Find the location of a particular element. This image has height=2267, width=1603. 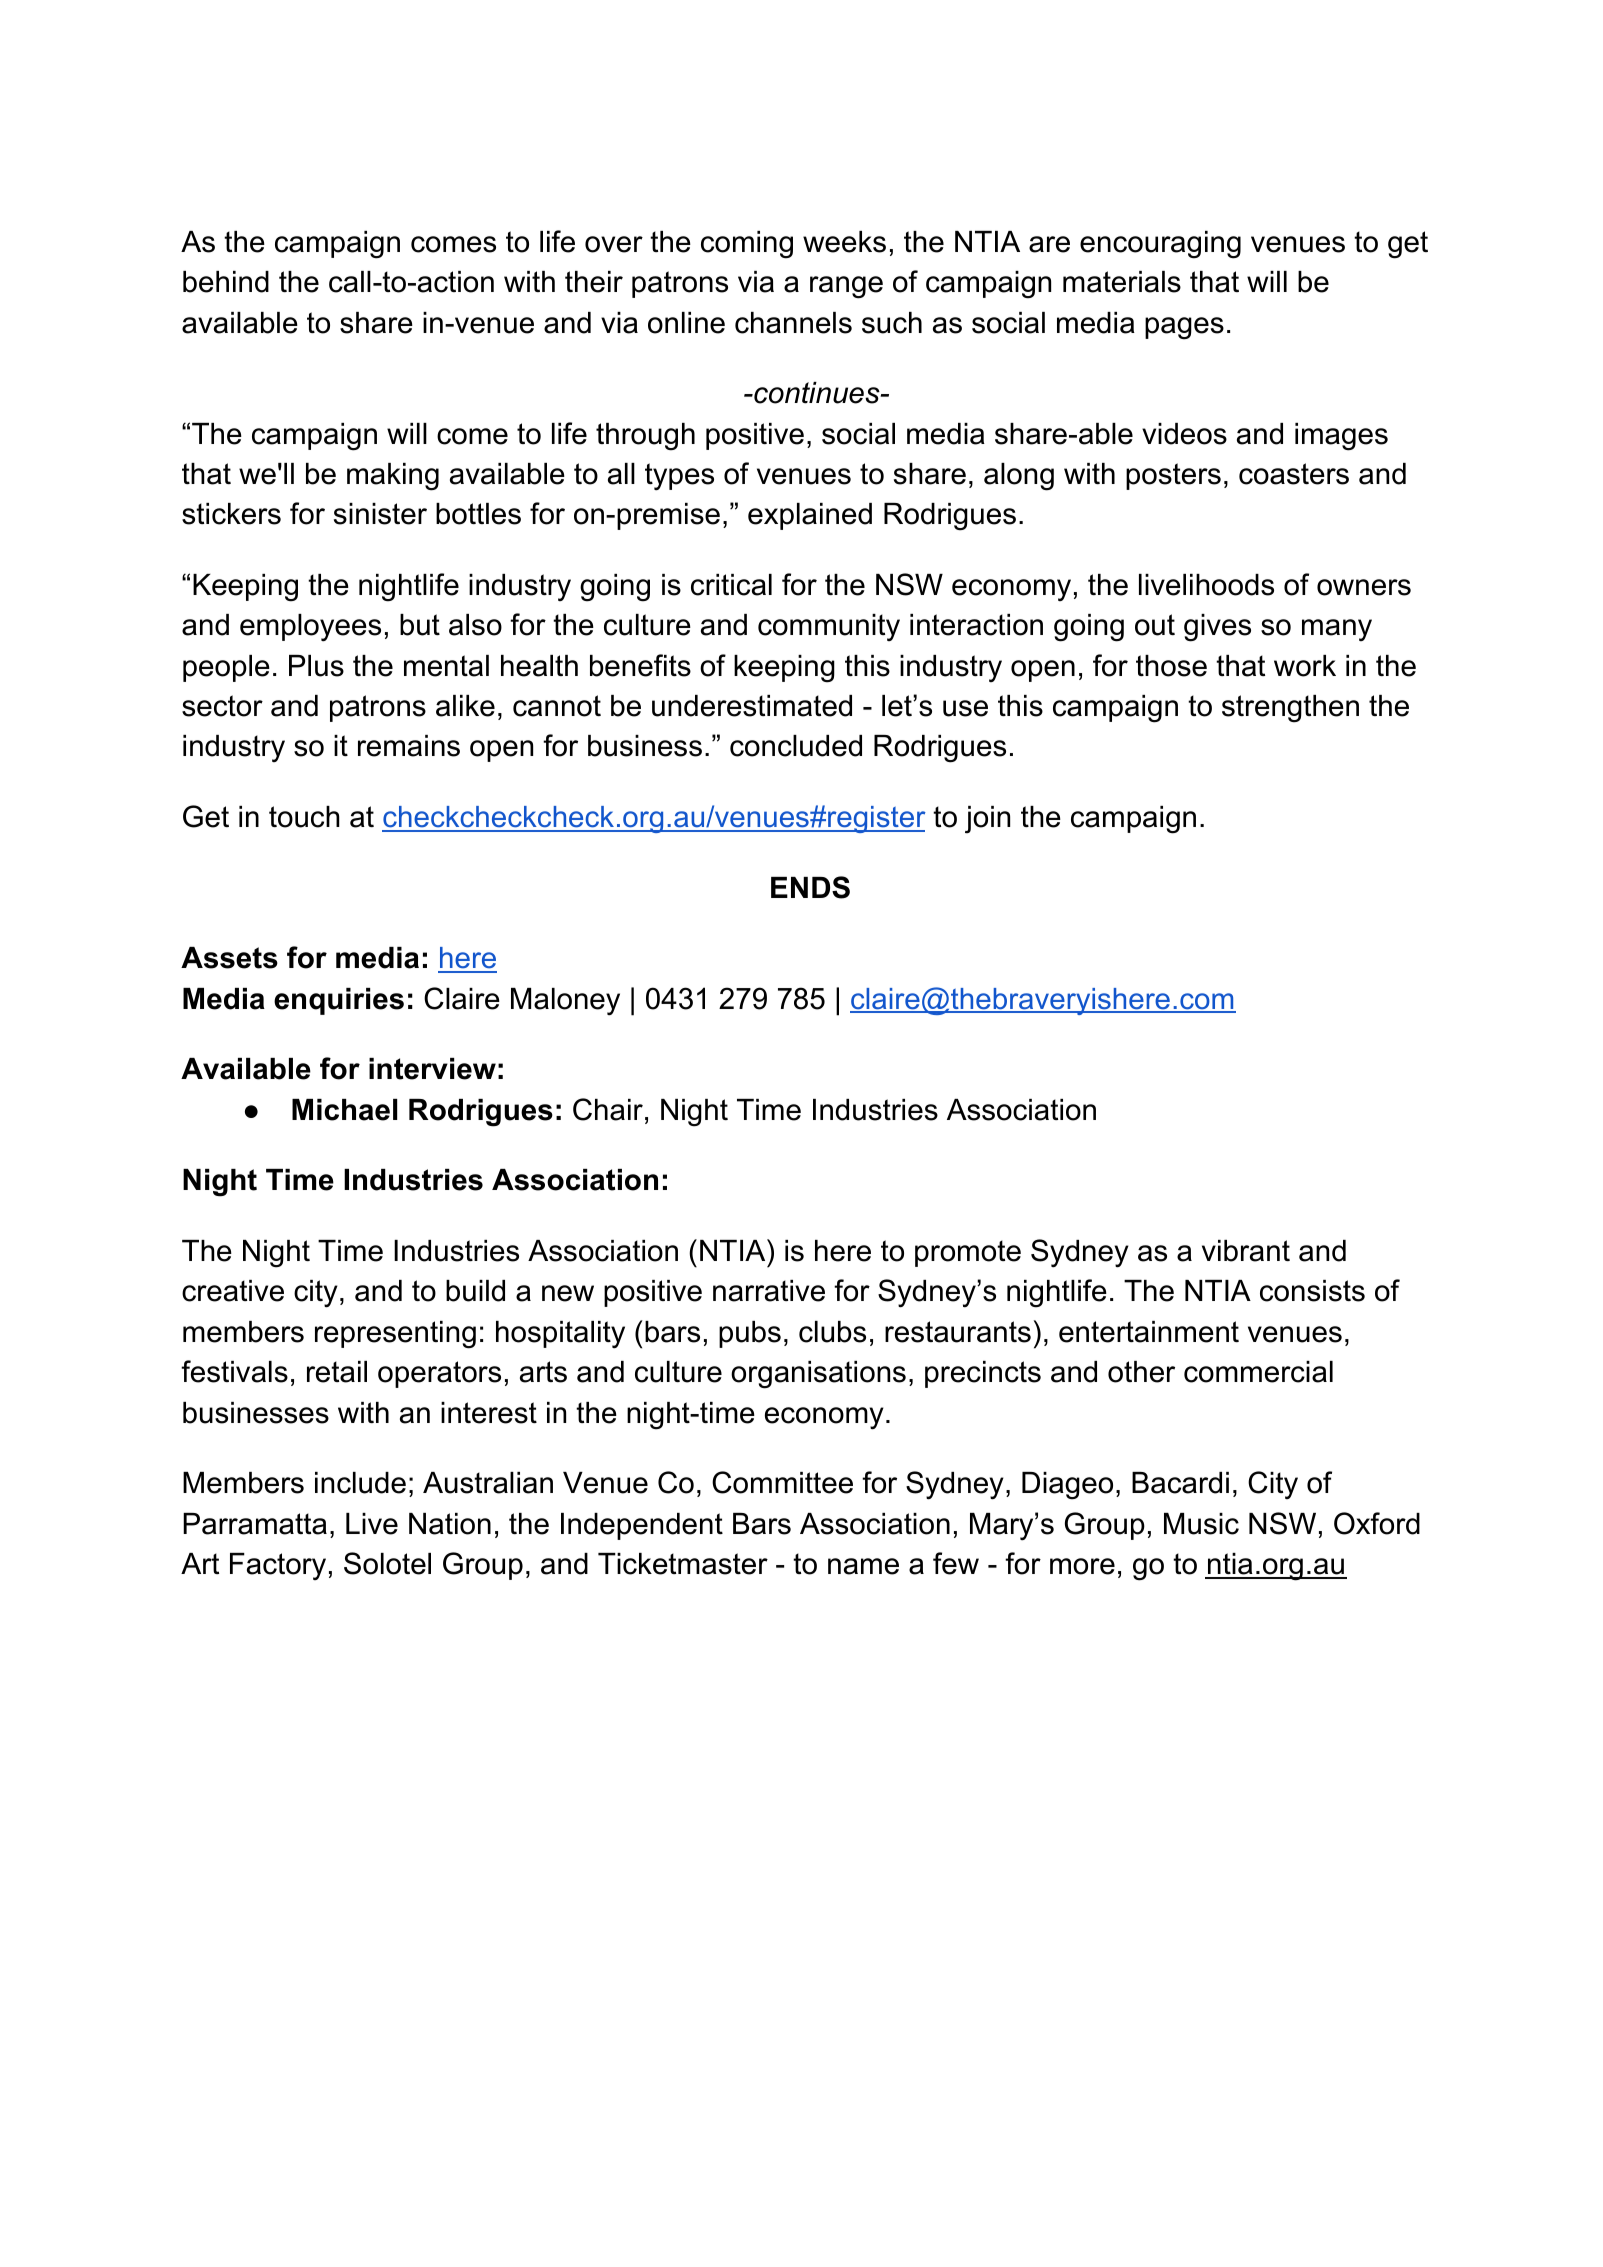

pages is located at coordinates (1184, 328).
